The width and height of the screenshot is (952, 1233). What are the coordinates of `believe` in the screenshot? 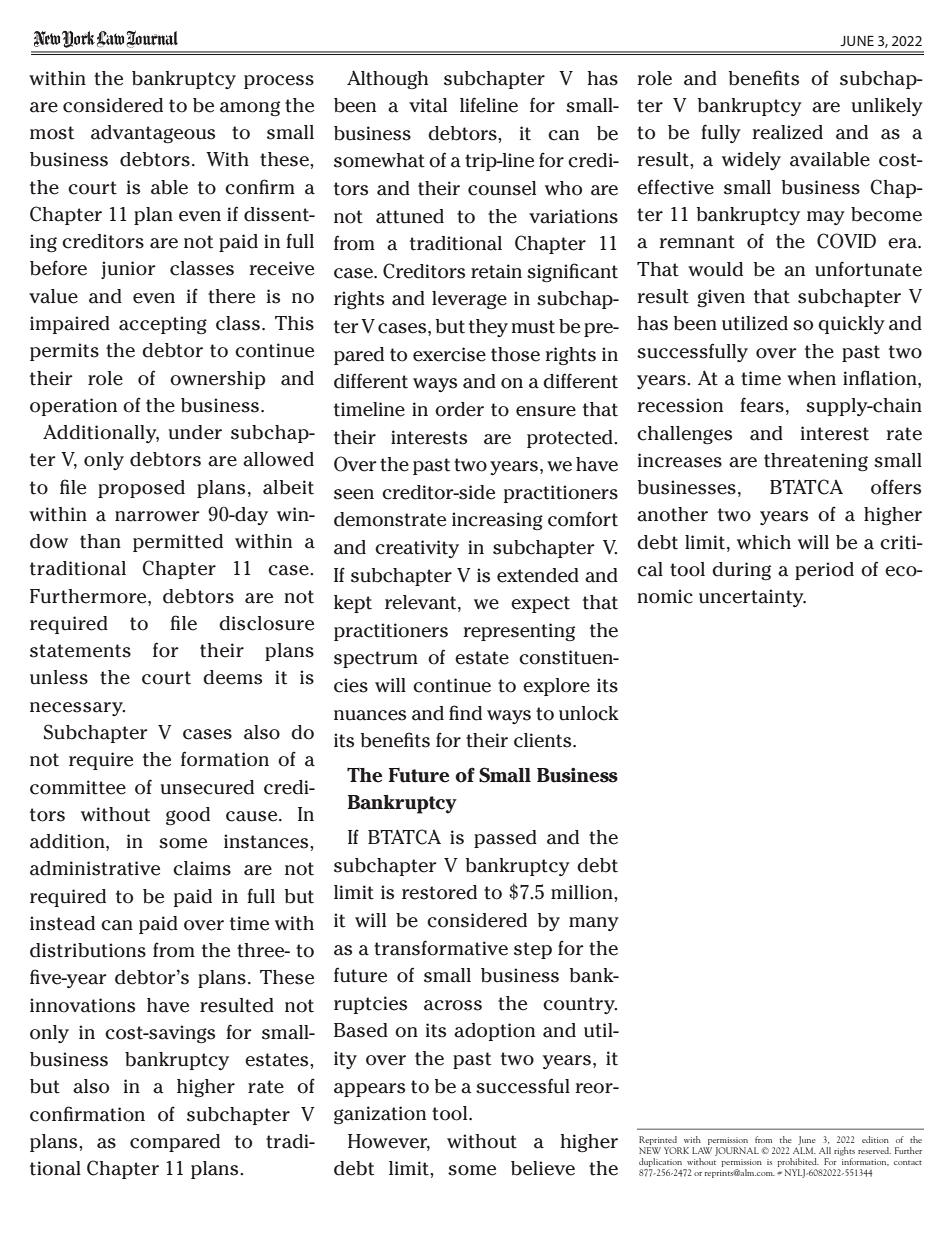 It's located at (543, 1168).
